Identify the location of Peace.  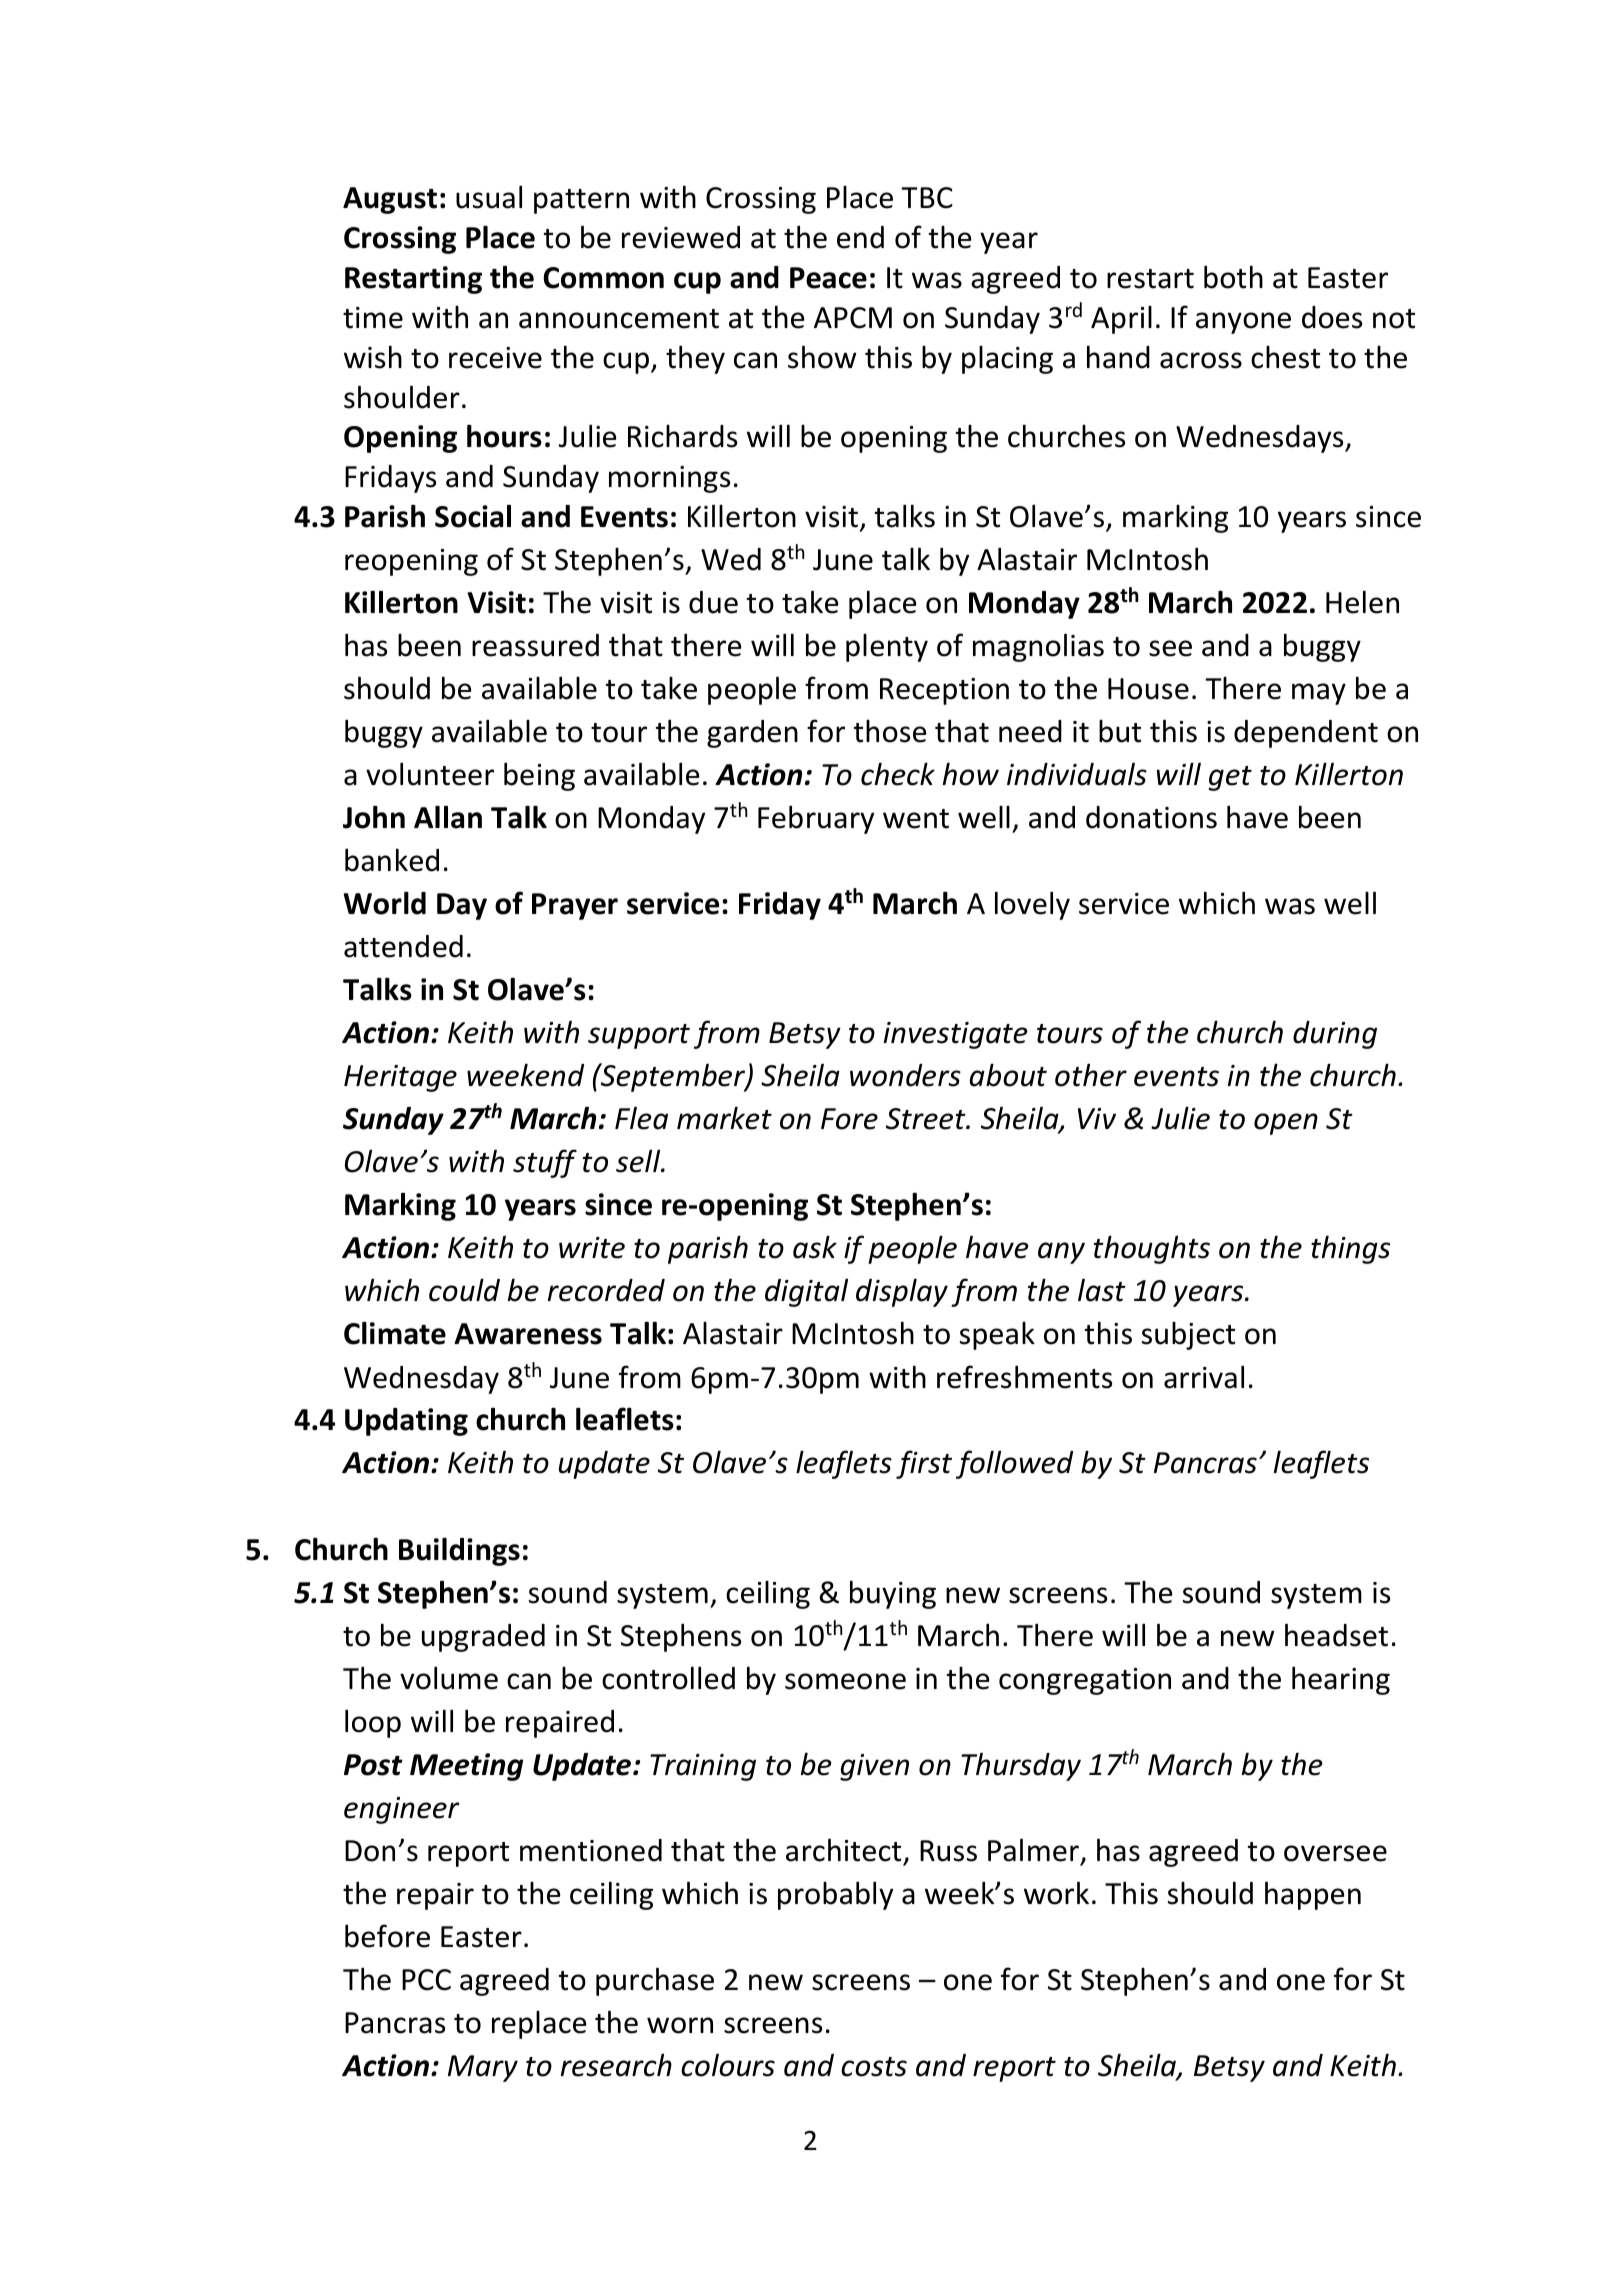
(828, 278).
